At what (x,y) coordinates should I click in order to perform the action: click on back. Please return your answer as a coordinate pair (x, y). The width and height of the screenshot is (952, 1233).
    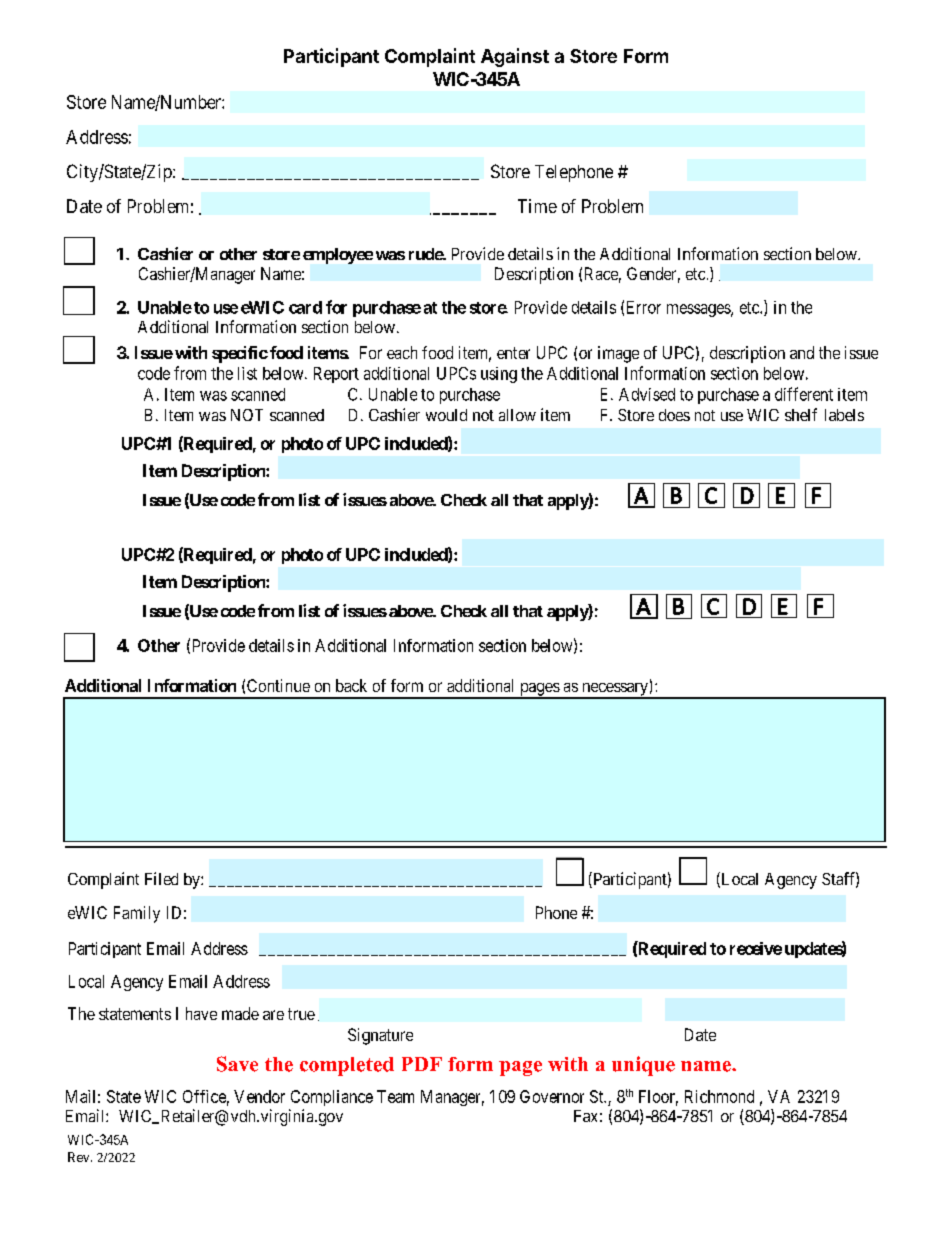
    Looking at the image, I should click on (351, 685).
